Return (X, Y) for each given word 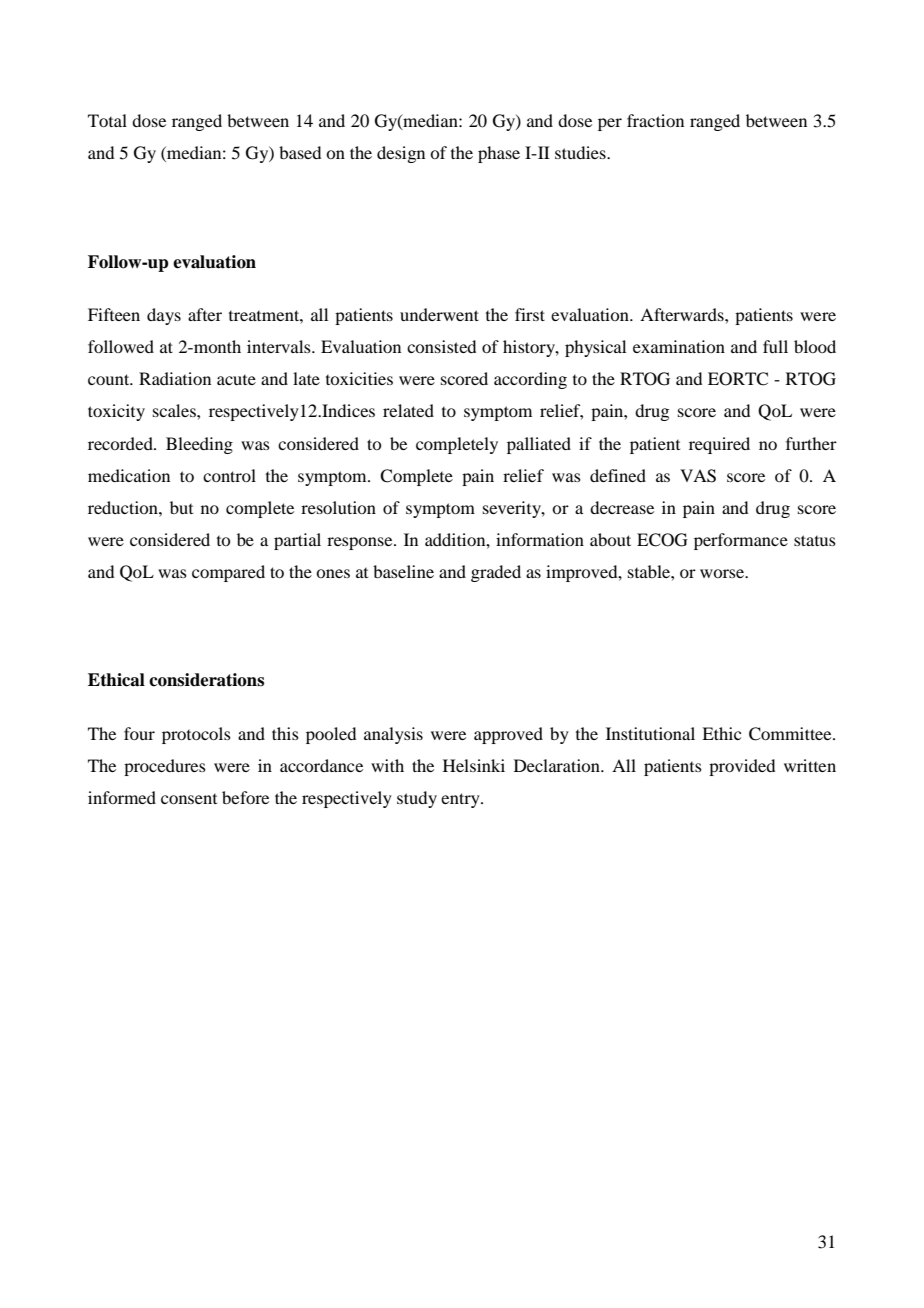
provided (742, 767)
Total (107, 120)
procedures (165, 767)
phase (499, 154)
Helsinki (474, 765)
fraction (655, 120)
